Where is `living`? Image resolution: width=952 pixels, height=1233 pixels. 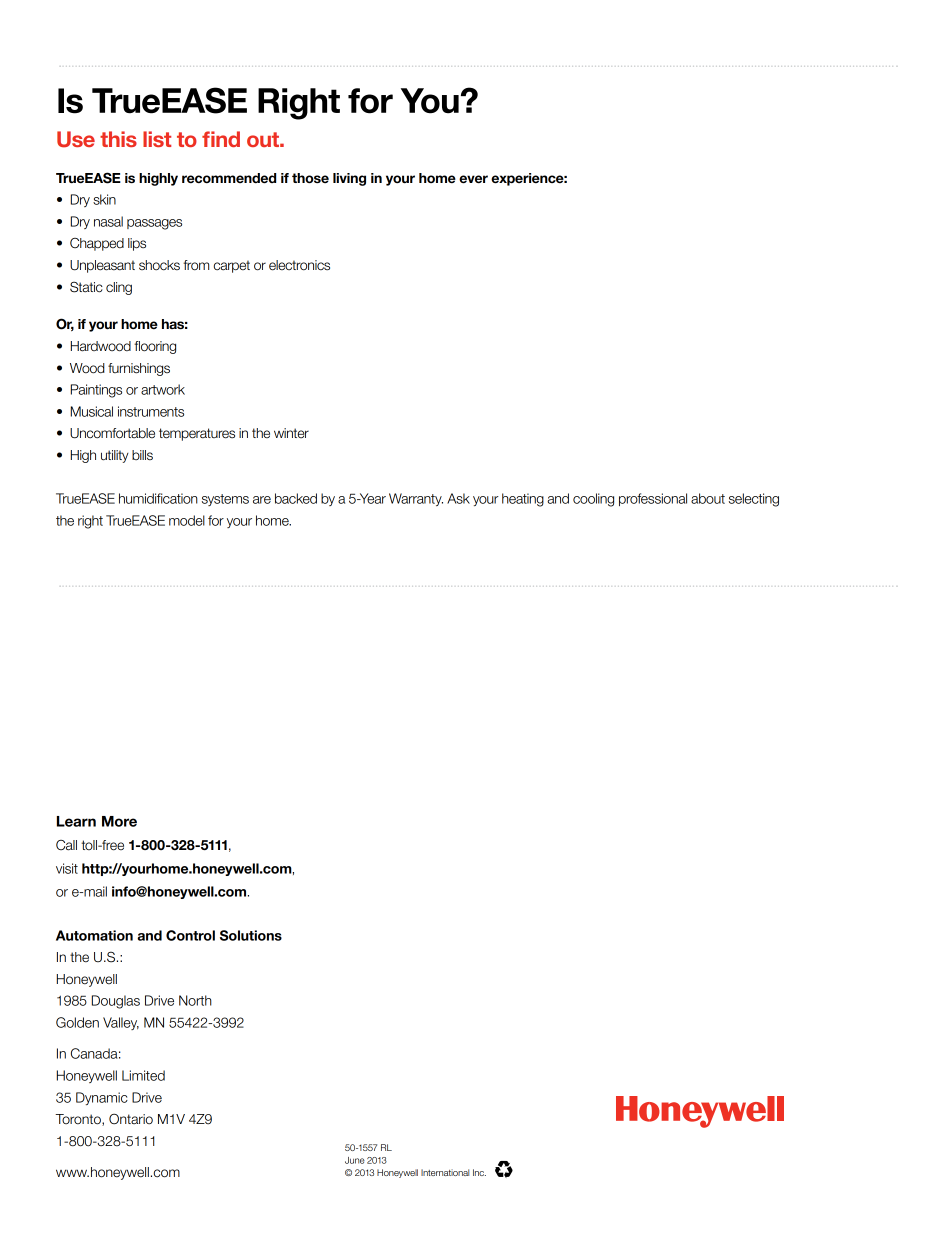
living is located at coordinates (349, 179).
